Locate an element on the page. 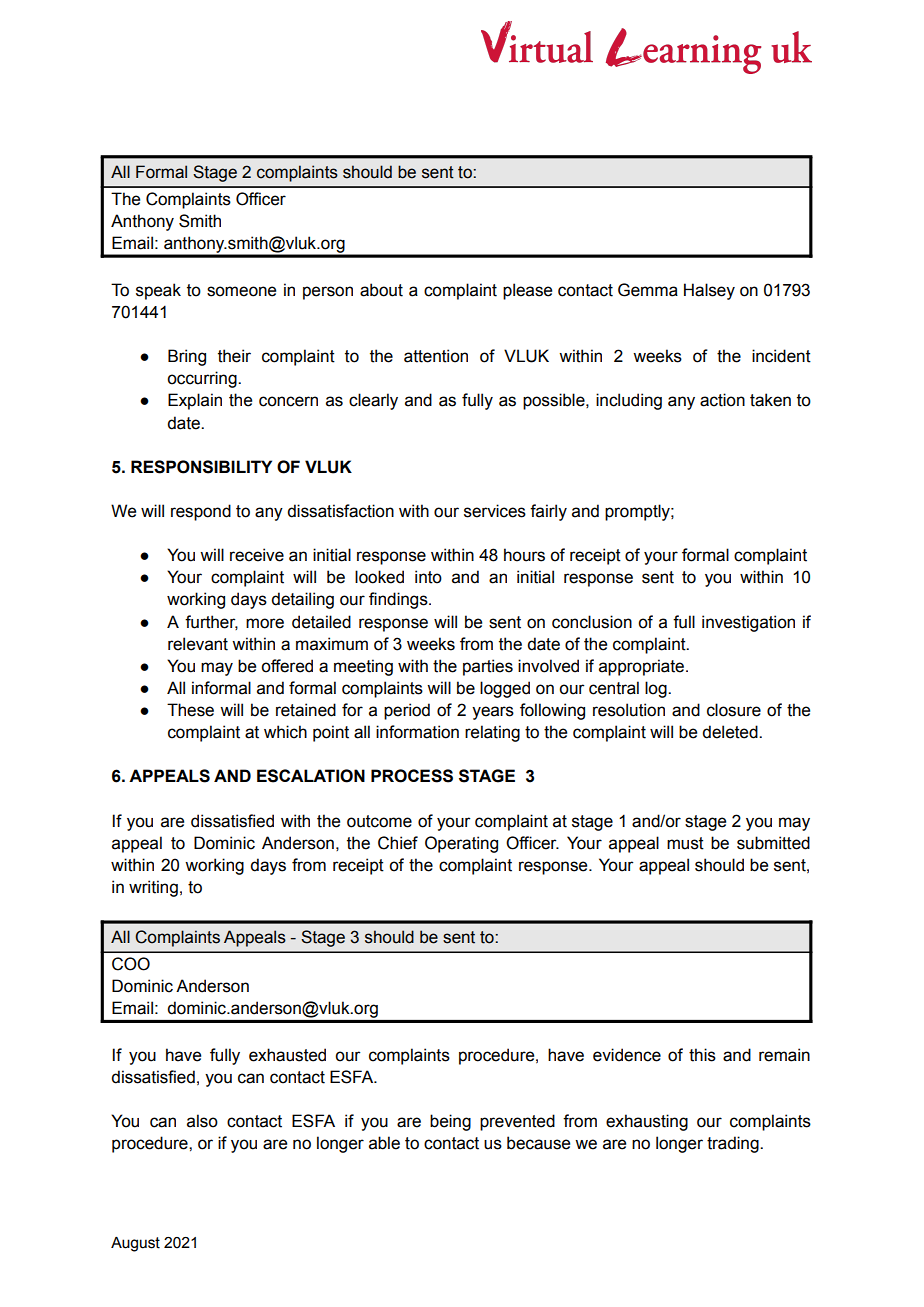 Image resolution: width=924 pixels, height=1307 pixels. investigation is located at coordinates (748, 623).
